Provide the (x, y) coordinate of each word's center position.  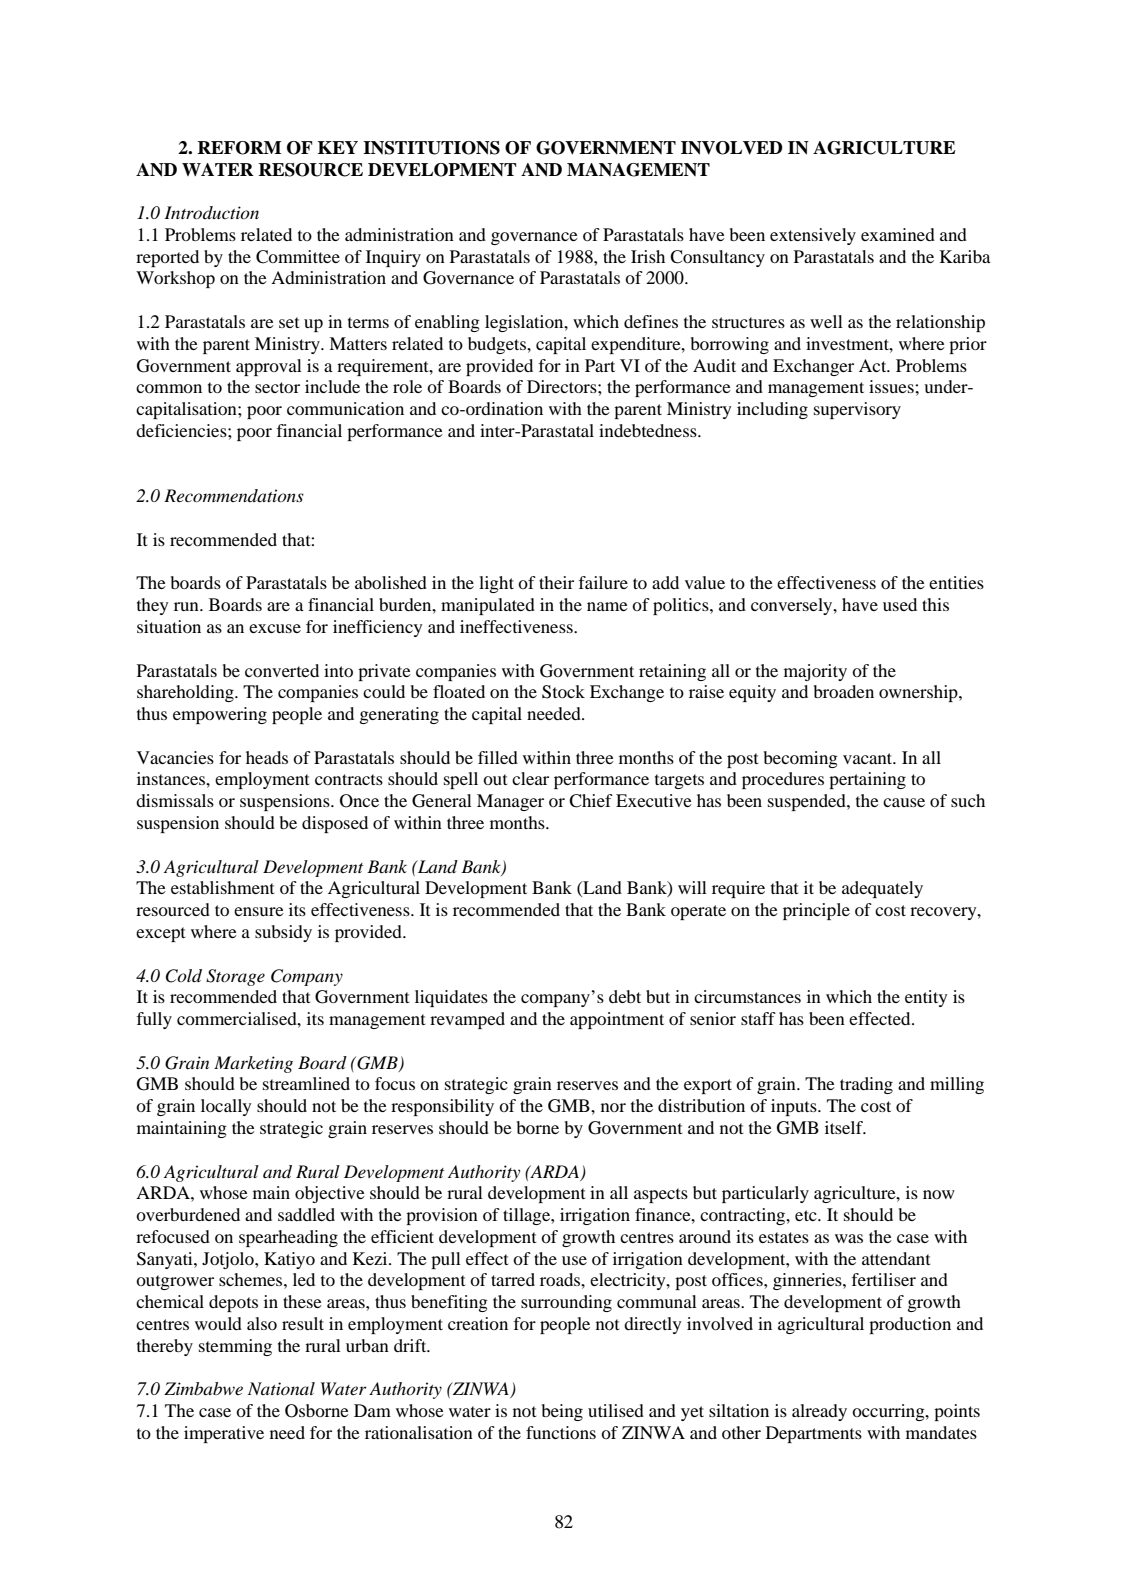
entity (926, 998)
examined (898, 234)
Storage (235, 977)
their (556, 582)
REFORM (239, 148)
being (562, 1412)
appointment (617, 1020)
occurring (889, 1412)
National (281, 1388)
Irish (648, 256)
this (935, 604)
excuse (275, 628)
